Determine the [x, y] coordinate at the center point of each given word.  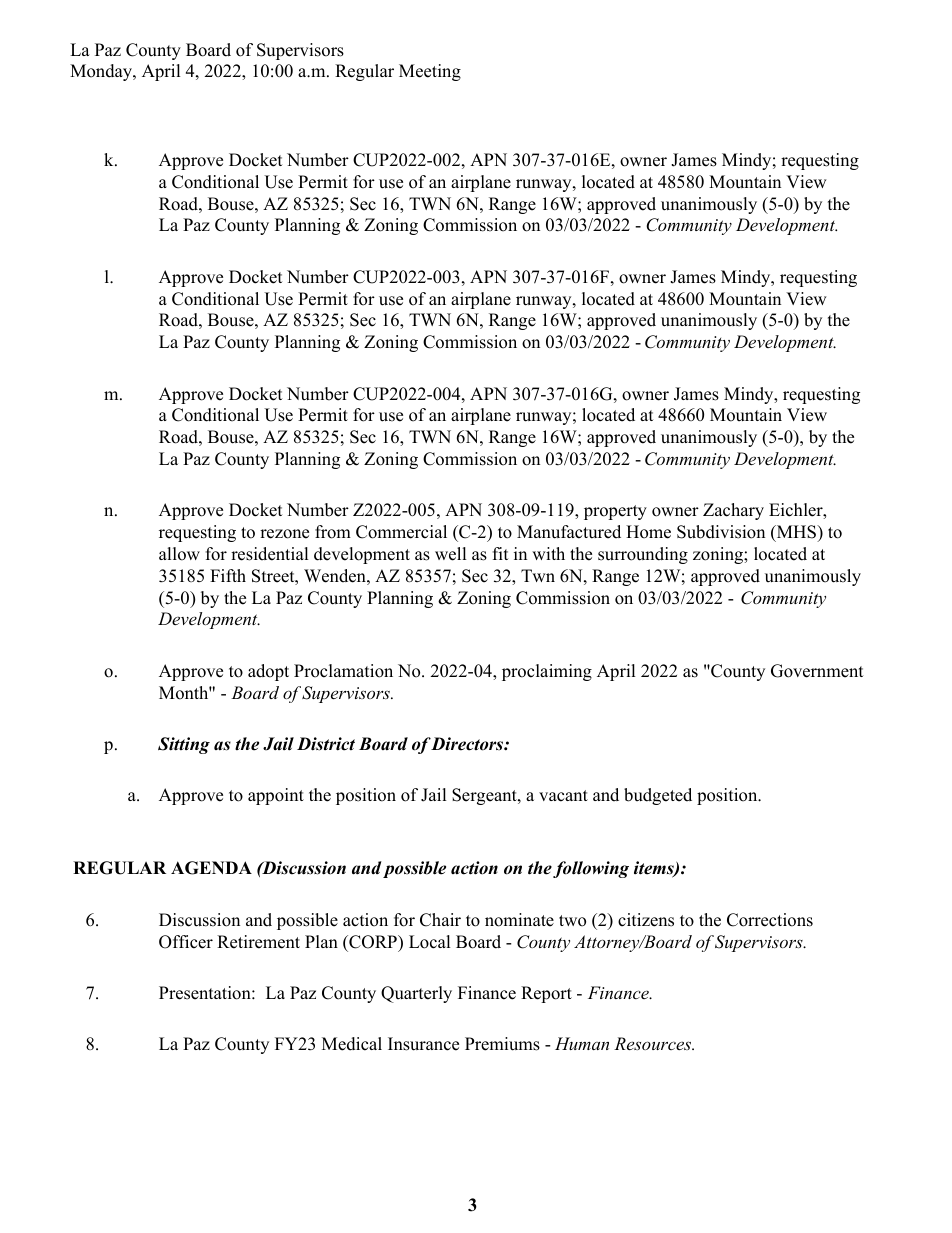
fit [501, 553]
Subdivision [721, 532]
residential [270, 554]
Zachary [733, 511]
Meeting [430, 72]
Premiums [502, 1044]
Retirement [258, 942]
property [615, 512]
